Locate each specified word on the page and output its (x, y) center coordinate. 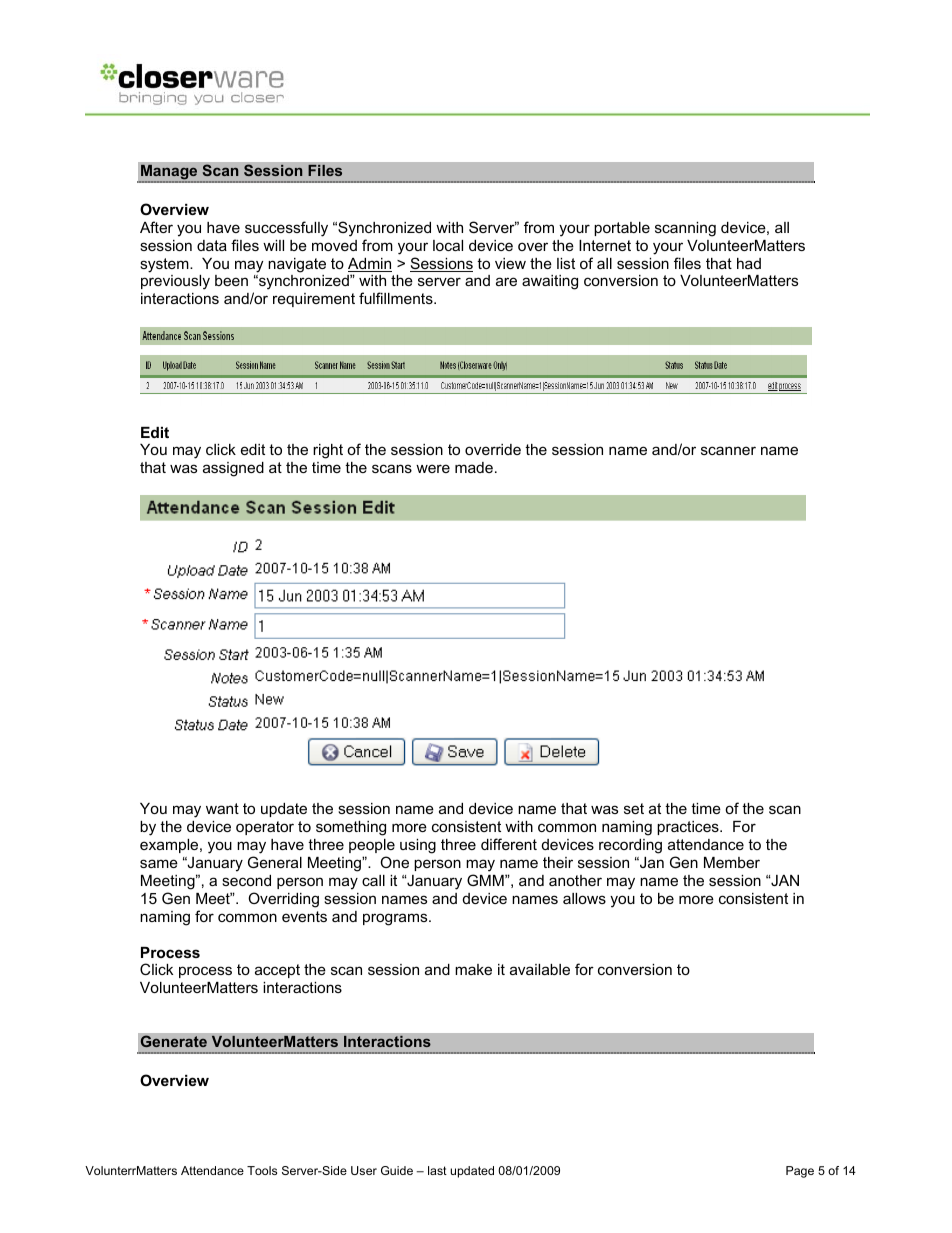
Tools (262, 1170)
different (509, 844)
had (749, 263)
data (212, 245)
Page (800, 1172)
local (448, 245)
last (437, 1170)
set (634, 808)
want (222, 808)
